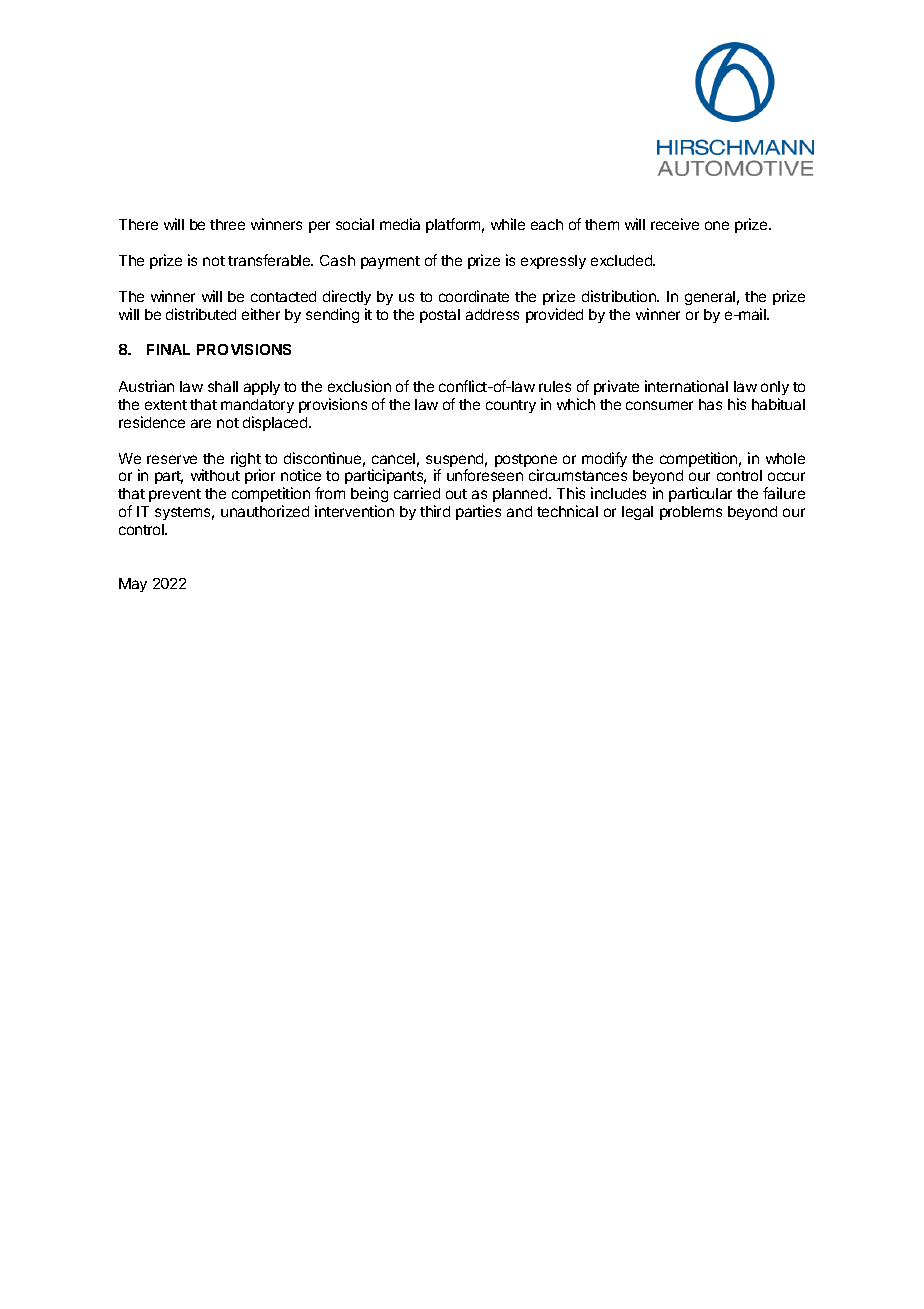 This page has height=1309, width=924. I want to click on May, so click(133, 585).
